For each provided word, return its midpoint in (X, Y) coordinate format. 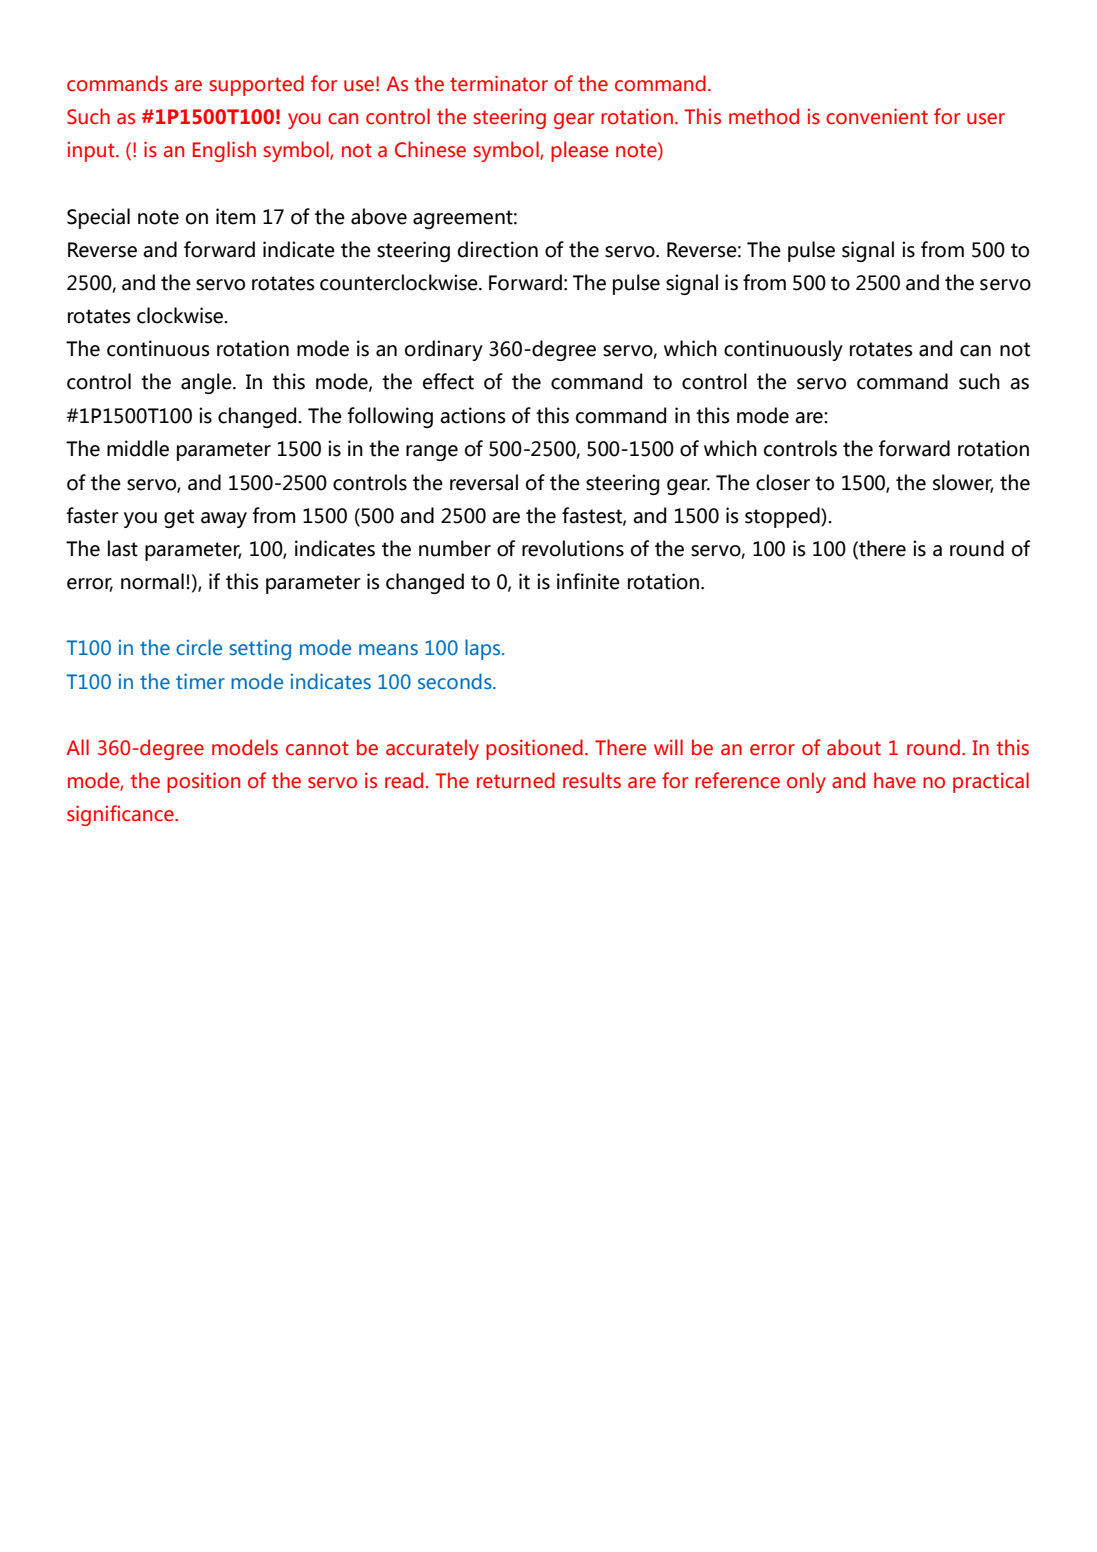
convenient (877, 116)
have (895, 780)
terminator (499, 83)
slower (963, 483)
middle (138, 448)
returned (516, 780)
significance (121, 815)
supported (256, 85)
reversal (484, 482)
